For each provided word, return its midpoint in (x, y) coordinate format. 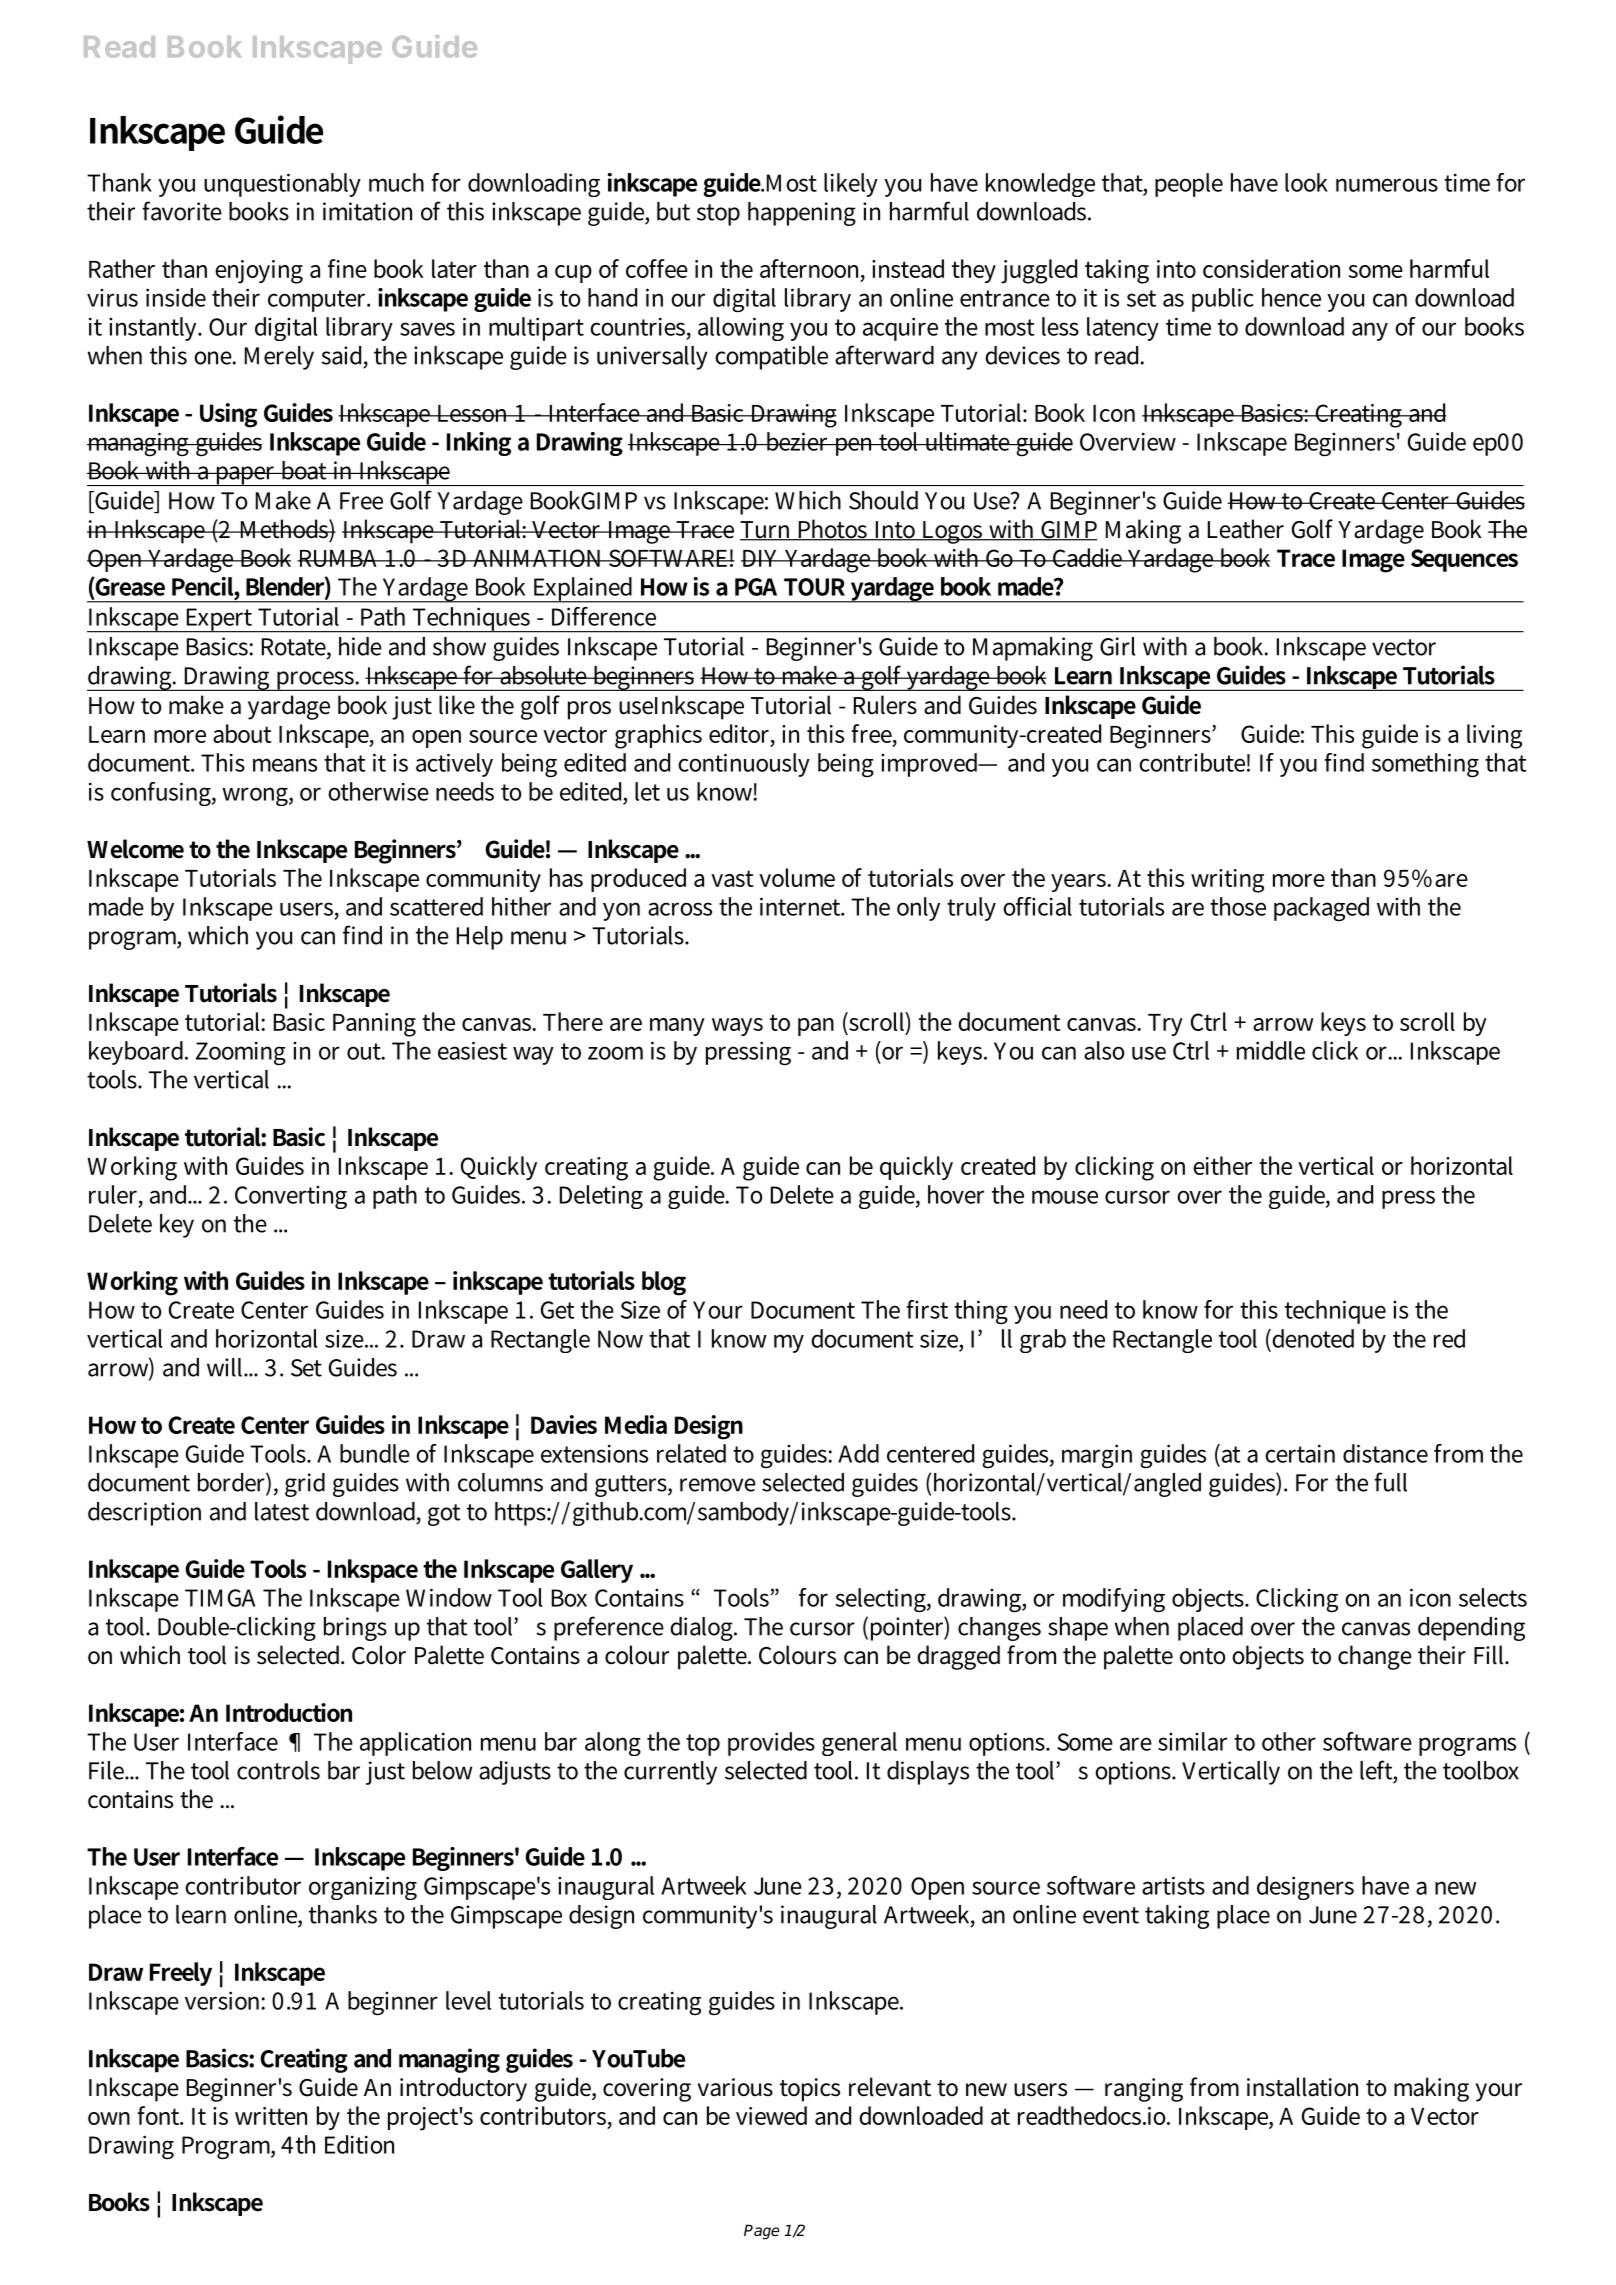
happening (802, 214)
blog (664, 1283)
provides (771, 1744)
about (242, 733)
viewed (771, 2115)
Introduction (289, 1712)
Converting (291, 1197)
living (1494, 736)
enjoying (259, 272)
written (271, 2116)
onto (1203, 1656)
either (1222, 1165)
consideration (1271, 268)
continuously (744, 765)
